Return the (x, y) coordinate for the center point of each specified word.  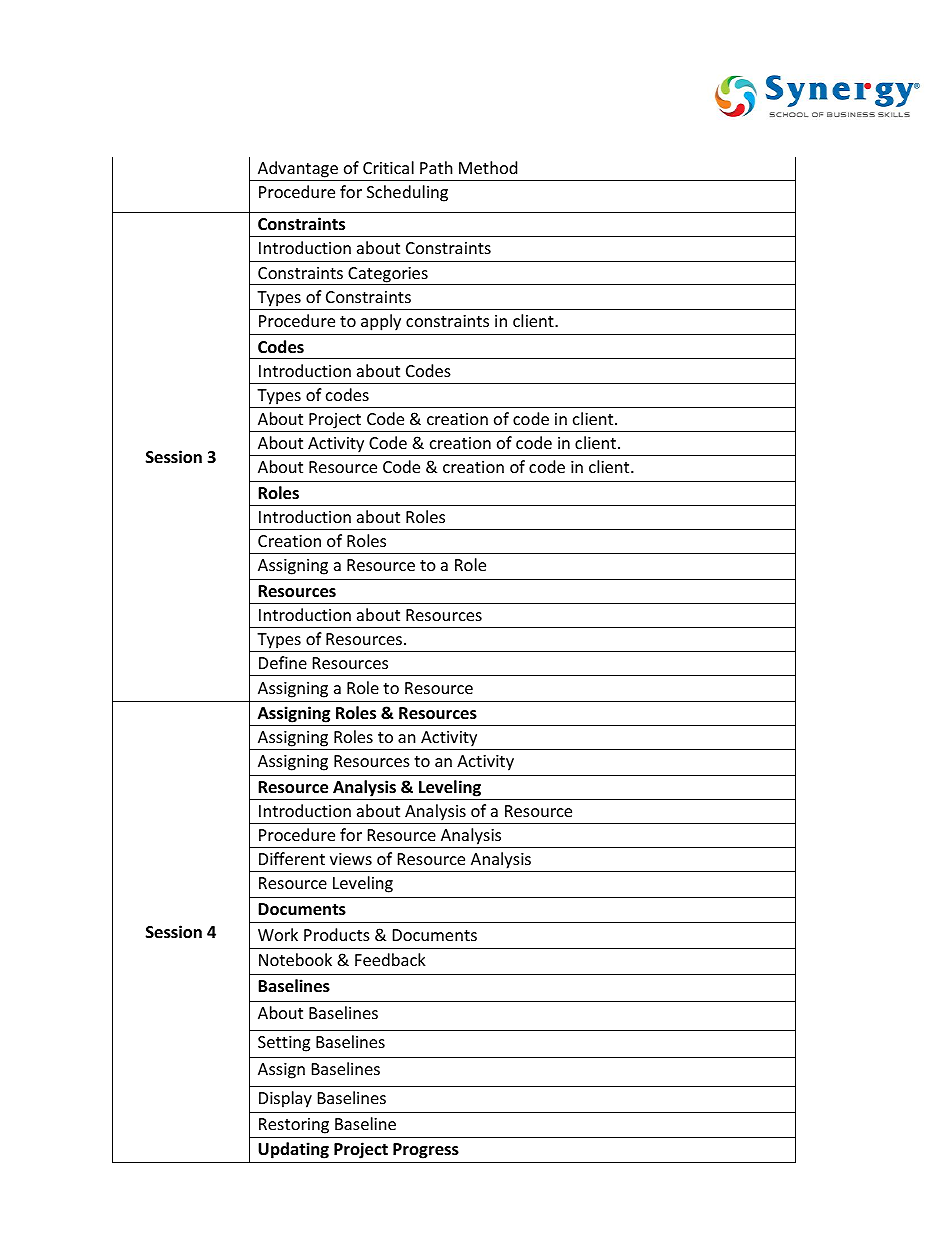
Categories (388, 276)
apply (381, 322)
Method (488, 167)
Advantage (298, 169)
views (351, 859)
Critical (388, 167)
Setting (284, 1044)
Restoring (294, 1126)
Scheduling (407, 193)
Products (337, 934)
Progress (426, 1151)
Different (292, 858)
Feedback (390, 959)
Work (278, 934)
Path (436, 167)
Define (283, 662)
